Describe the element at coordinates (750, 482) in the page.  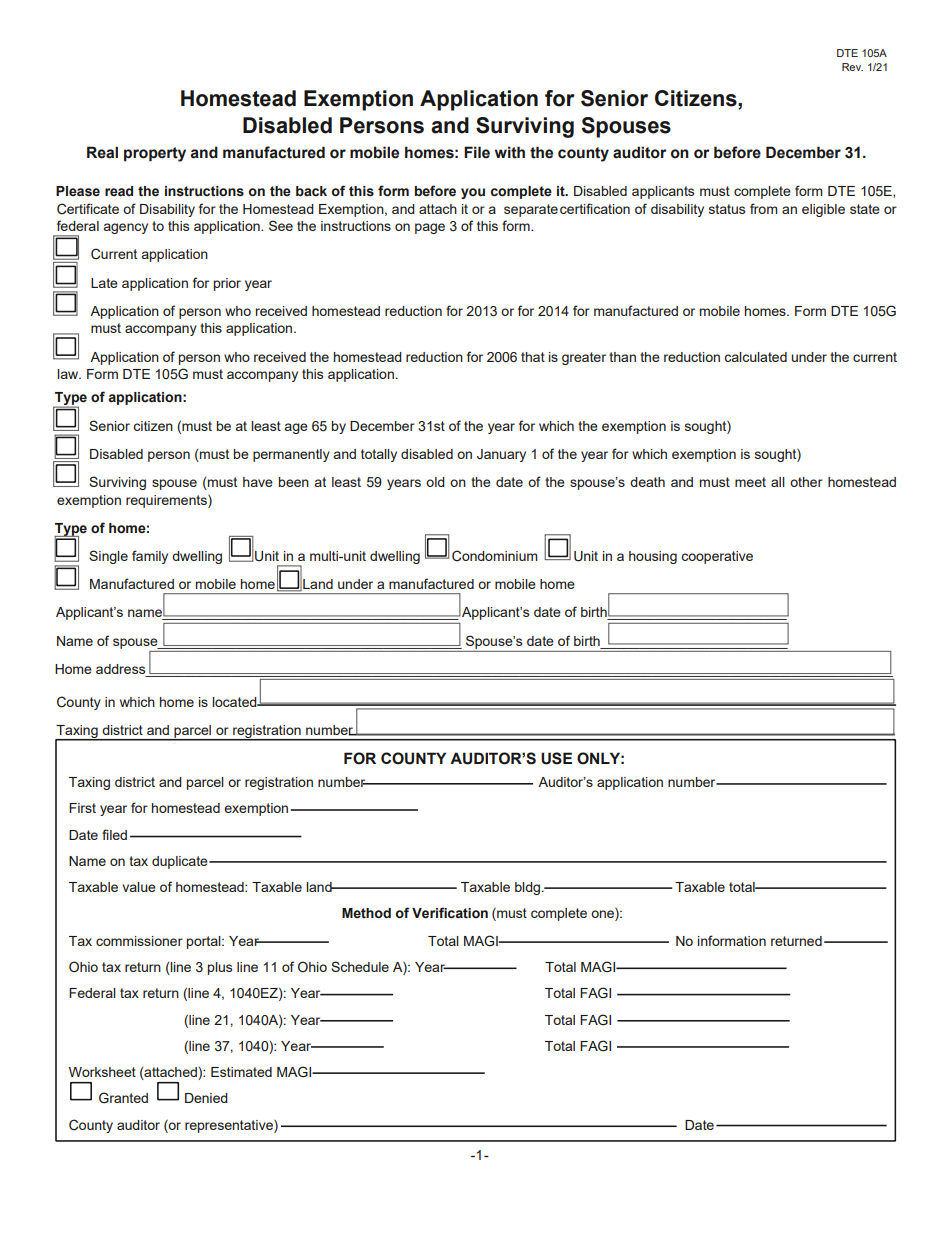
I see `meet` at that location.
